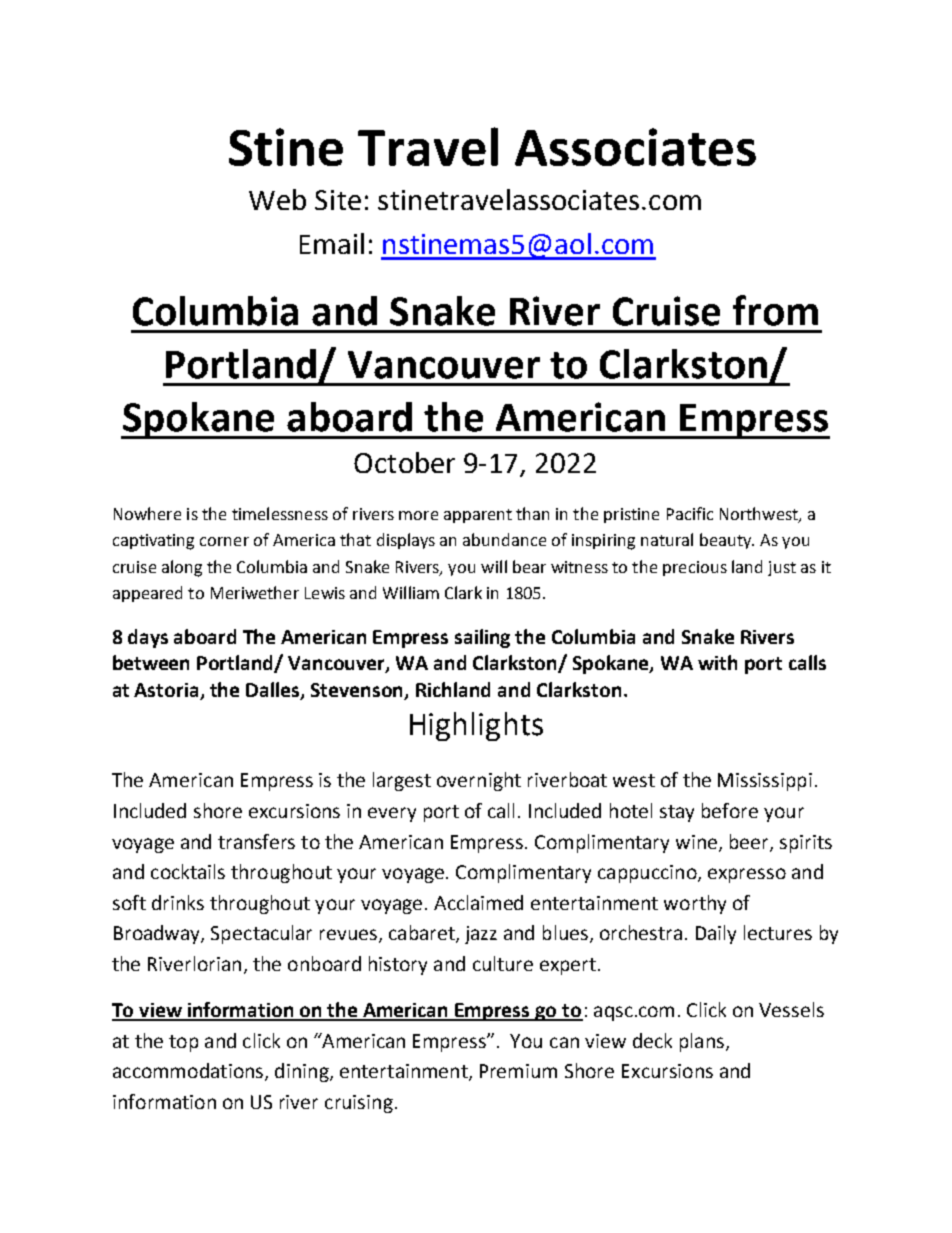  I want to click on Pacific, so click(690, 513).
